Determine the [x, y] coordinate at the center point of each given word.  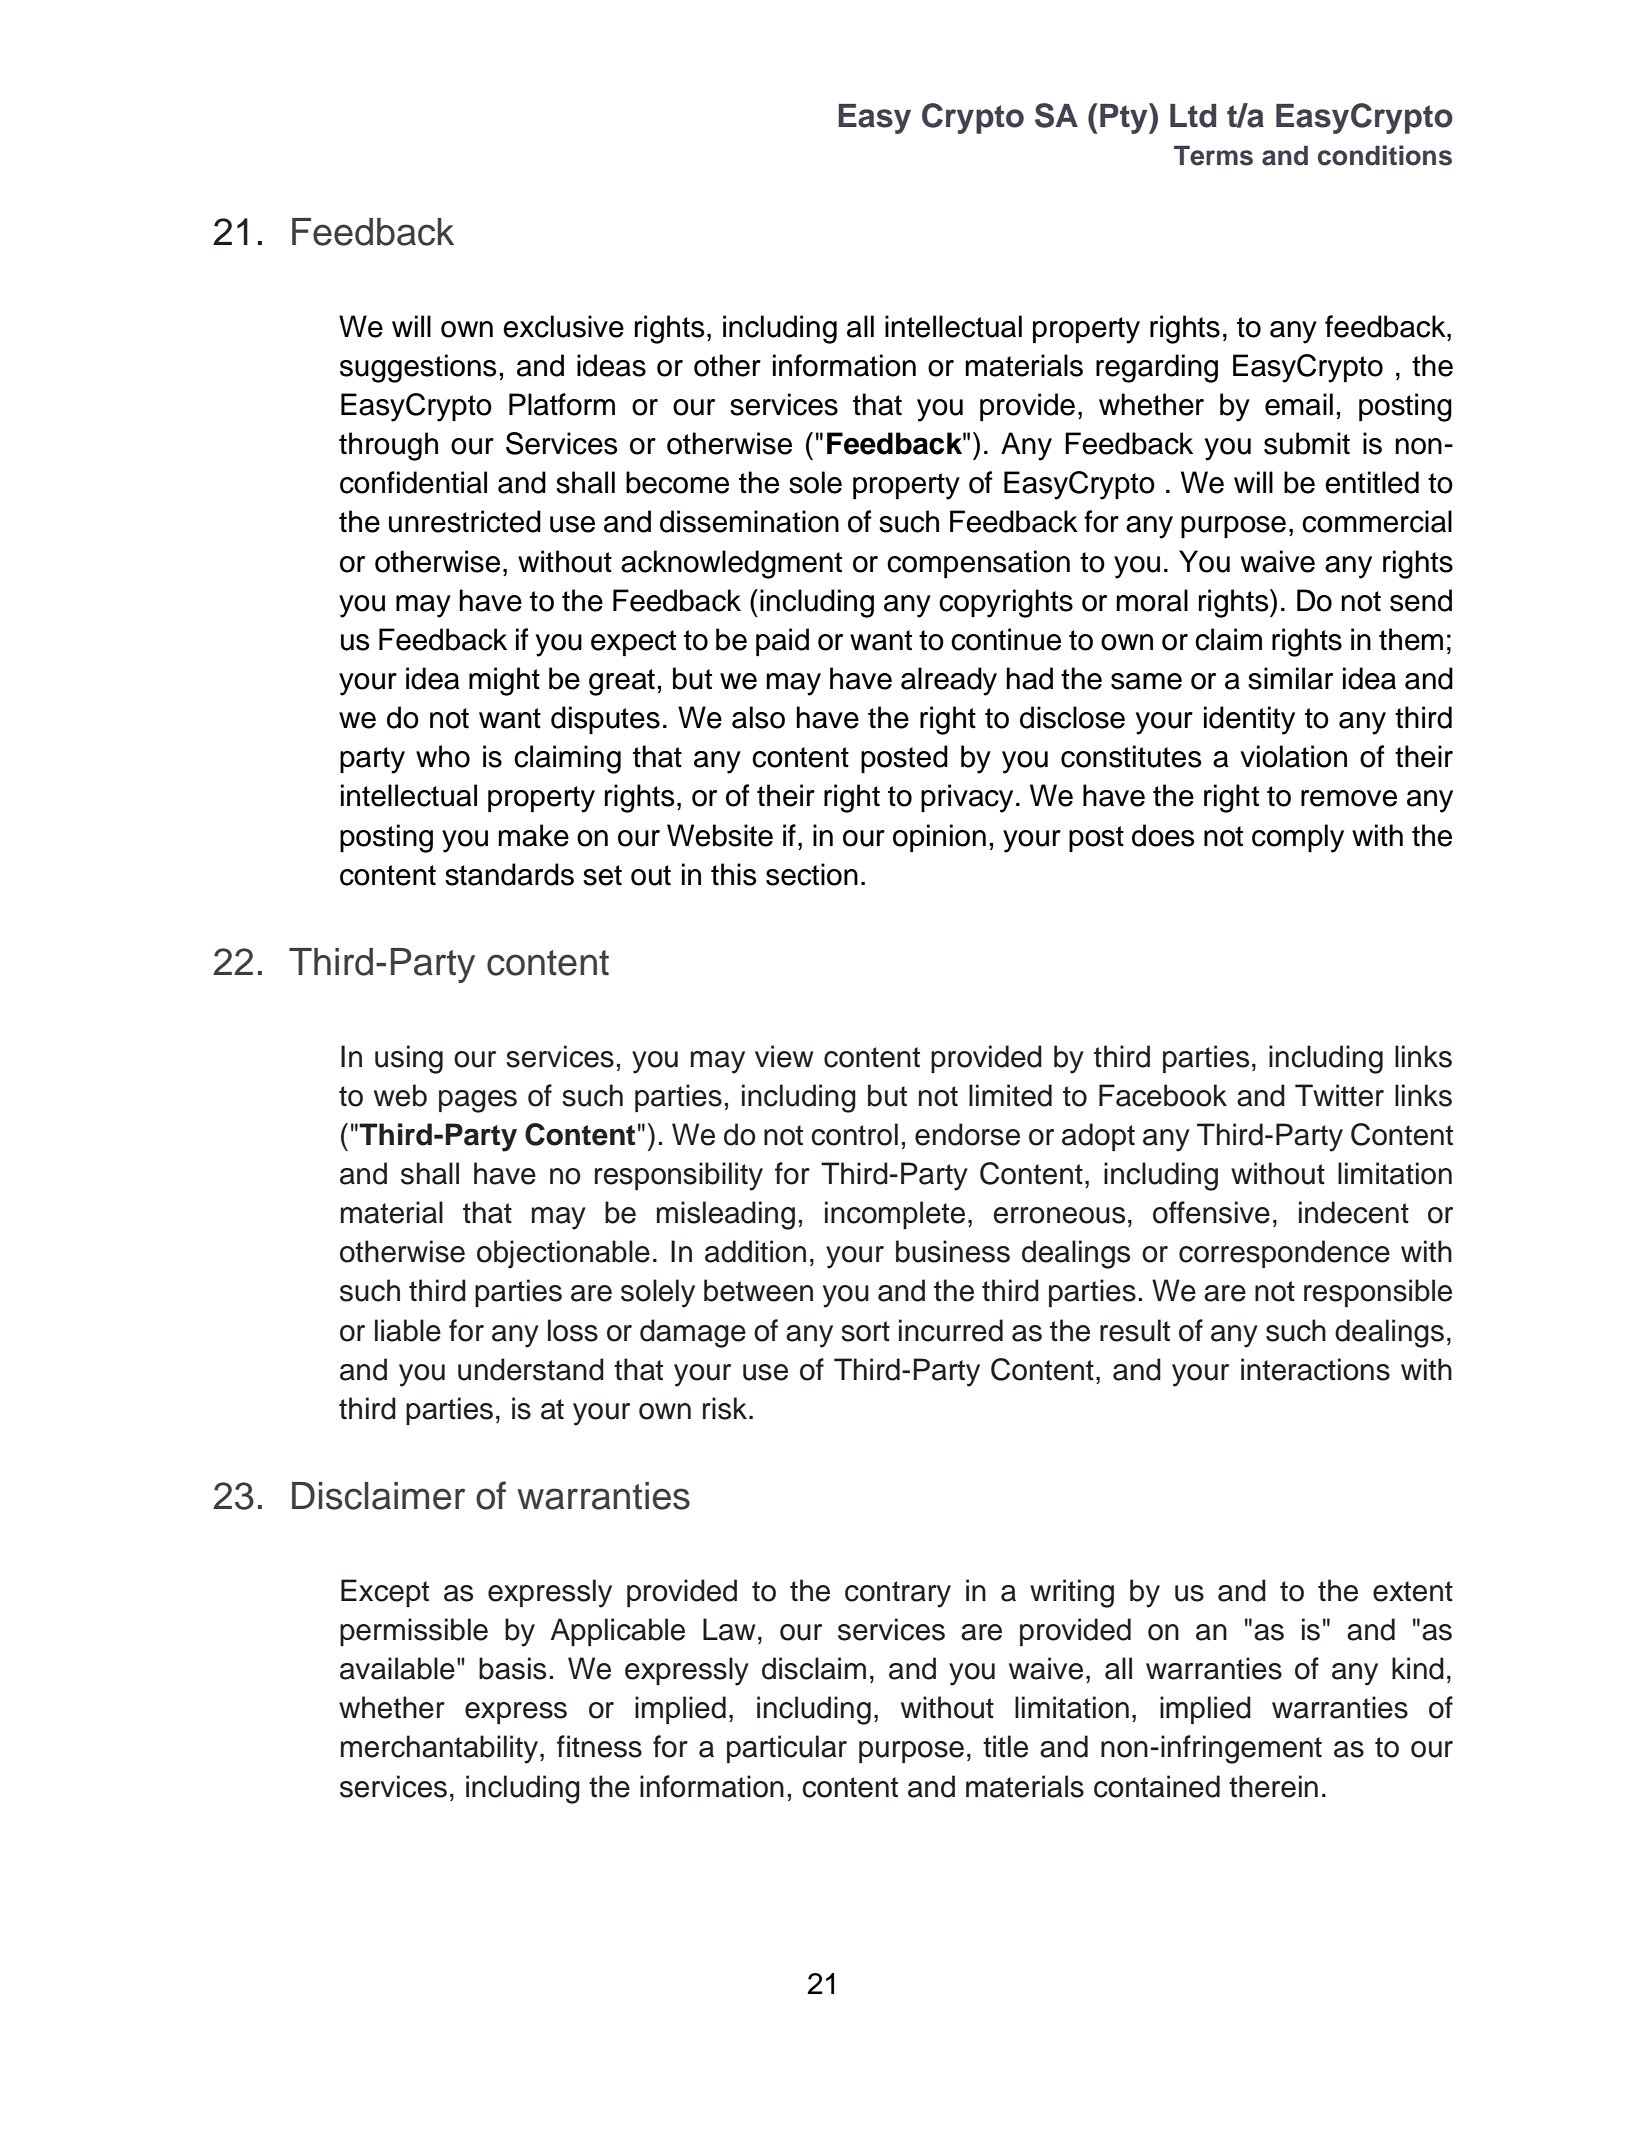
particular [787, 1749]
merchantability [439, 1749]
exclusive [563, 326]
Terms [1213, 155]
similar [1290, 678]
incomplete [895, 1215]
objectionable [563, 1254]
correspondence [1284, 1254]
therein [1273, 1786]
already [949, 681]
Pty [1125, 118]
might [504, 681]
